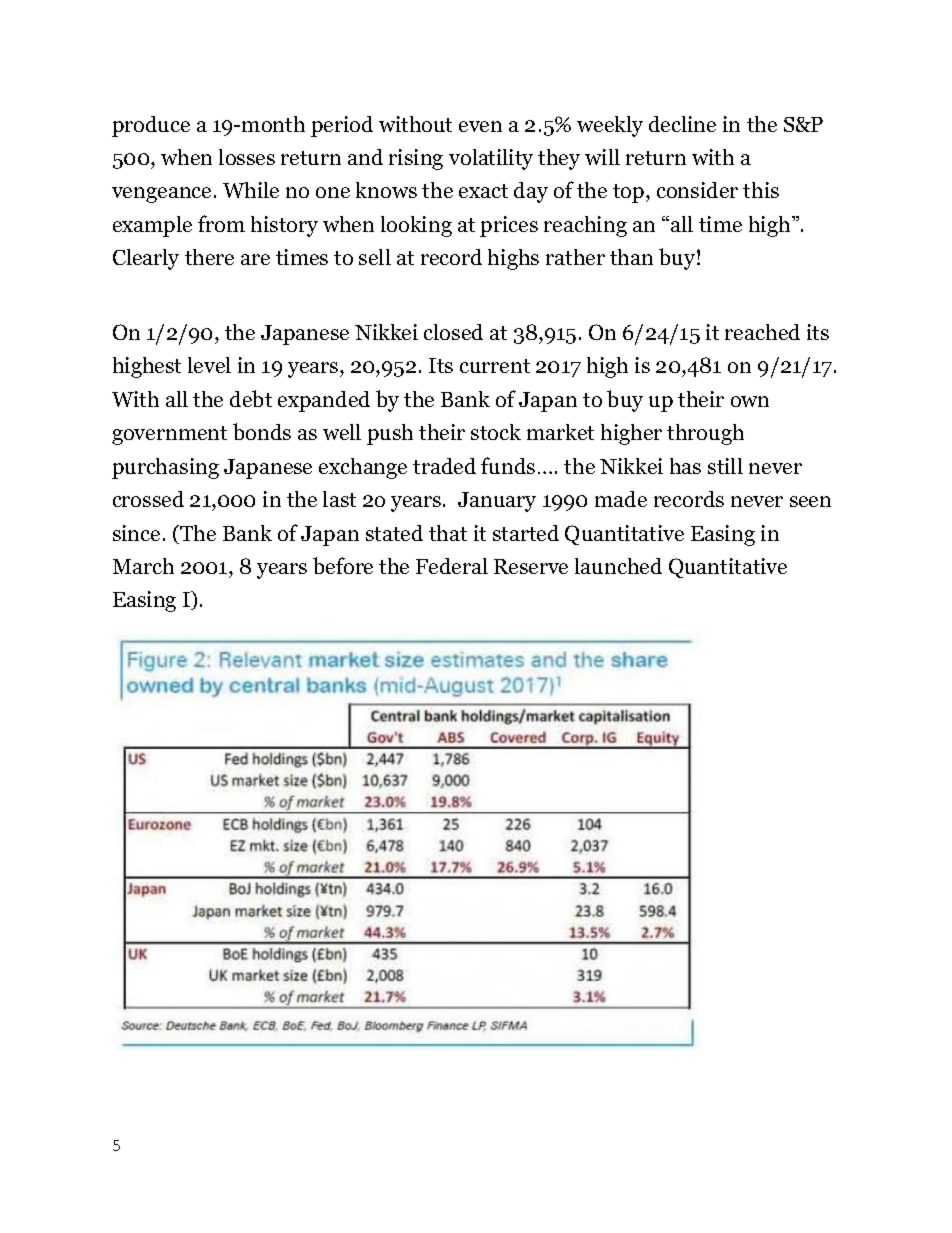 Image resolution: width=952 pixels, height=1233 pixels. Describe the element at coordinates (480, 126) in the page. I see `even` at that location.
